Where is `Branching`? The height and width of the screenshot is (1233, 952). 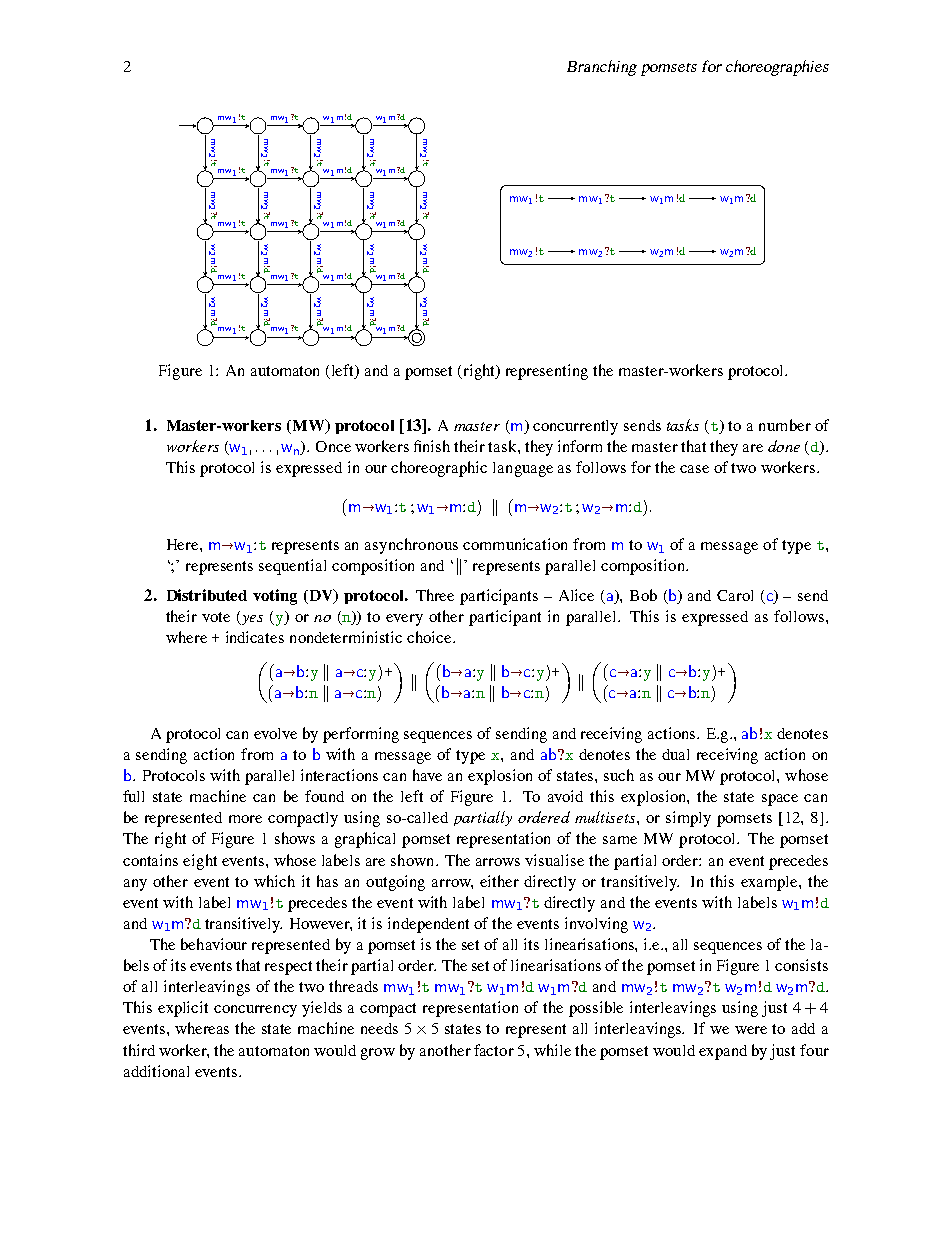
Branching is located at coordinates (602, 68).
